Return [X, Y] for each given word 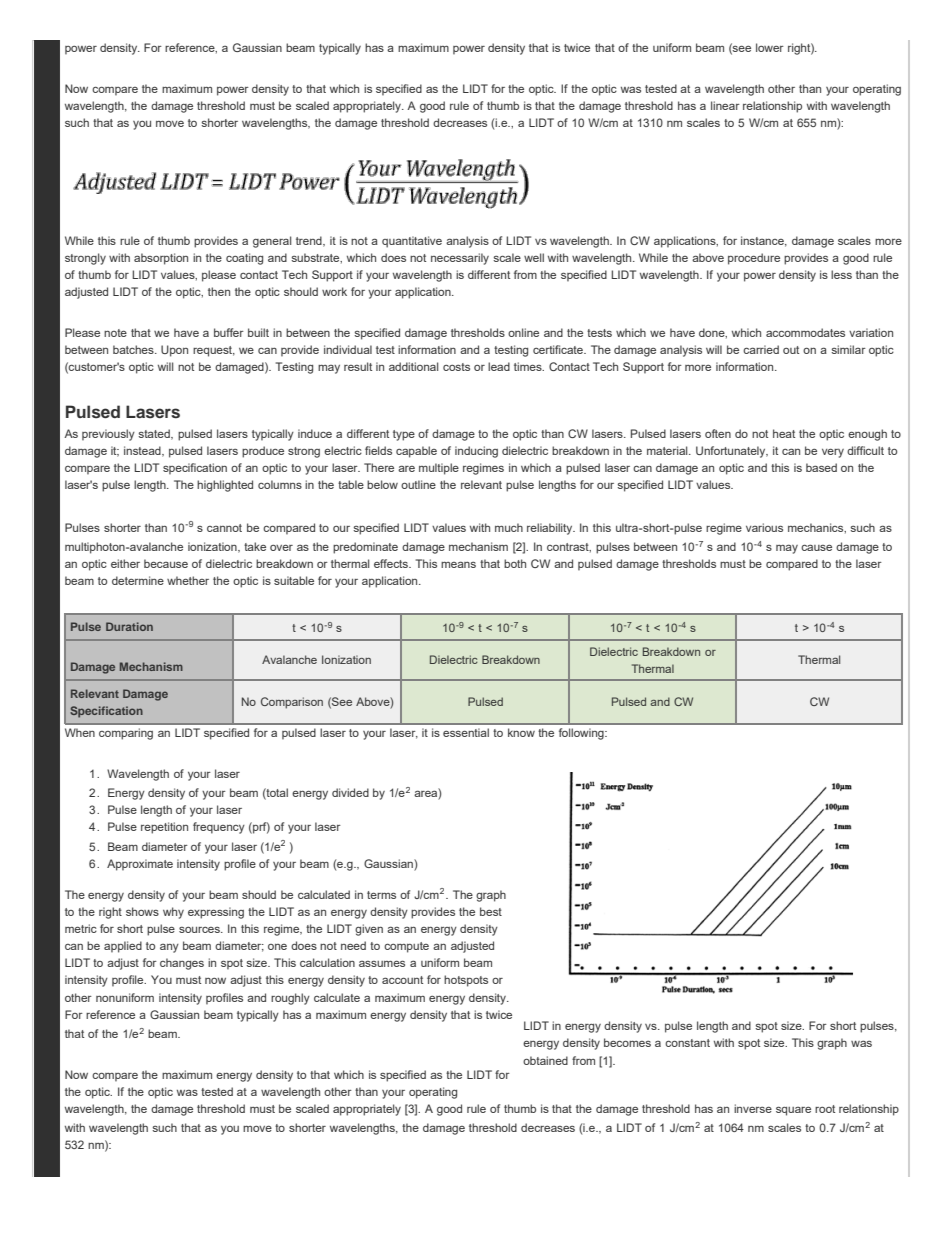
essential [466, 732]
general [272, 242]
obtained [545, 1060]
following [582, 734]
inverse [753, 1108]
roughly [290, 999]
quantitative [412, 242]
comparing [126, 734]
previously [108, 435]
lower [770, 47]
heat [784, 433]
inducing [476, 452]
